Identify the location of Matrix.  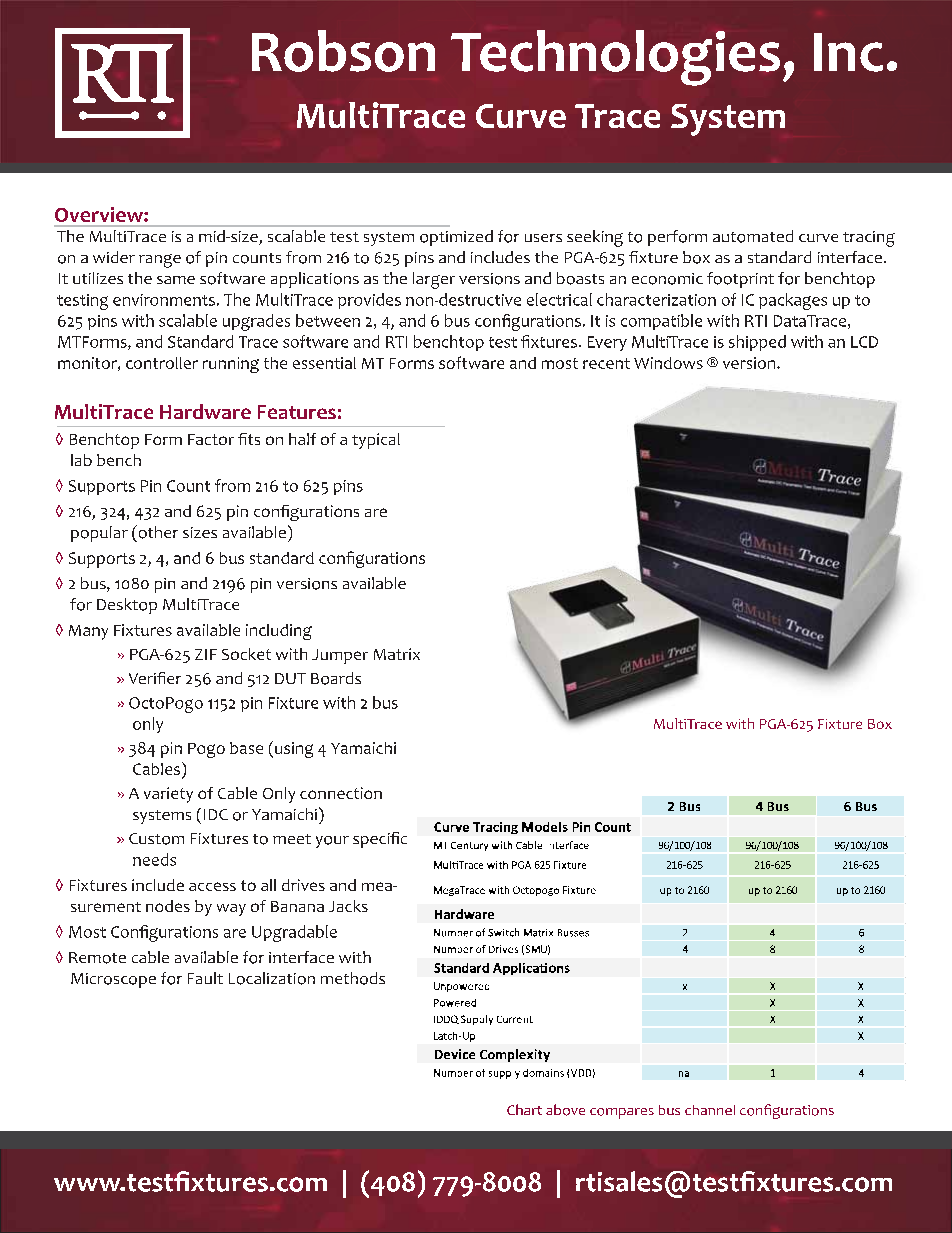
(397, 654).
